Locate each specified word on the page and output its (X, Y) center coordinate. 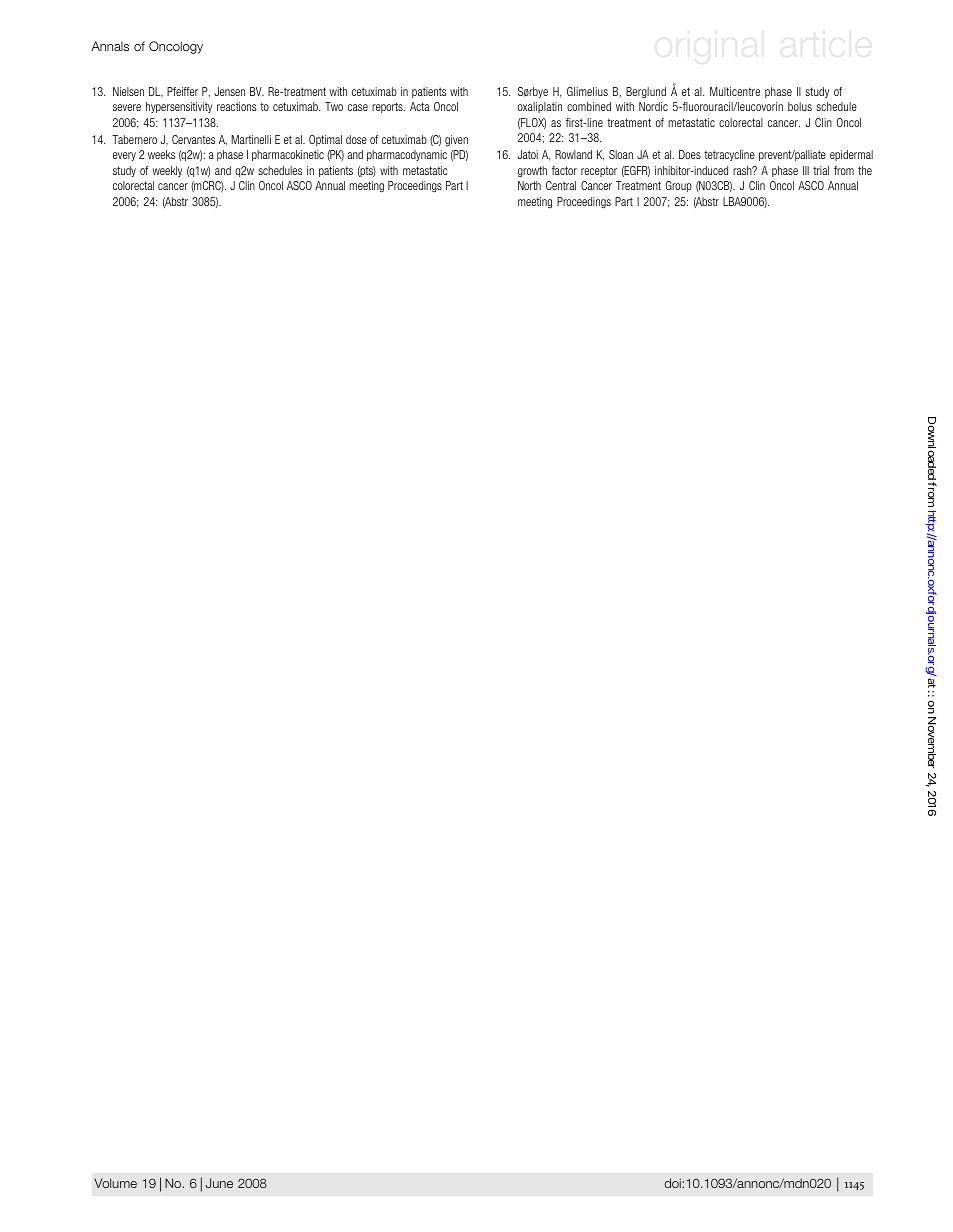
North (529, 185)
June (219, 1183)
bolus (800, 106)
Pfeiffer (182, 91)
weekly (167, 171)
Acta (419, 106)
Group (679, 186)
